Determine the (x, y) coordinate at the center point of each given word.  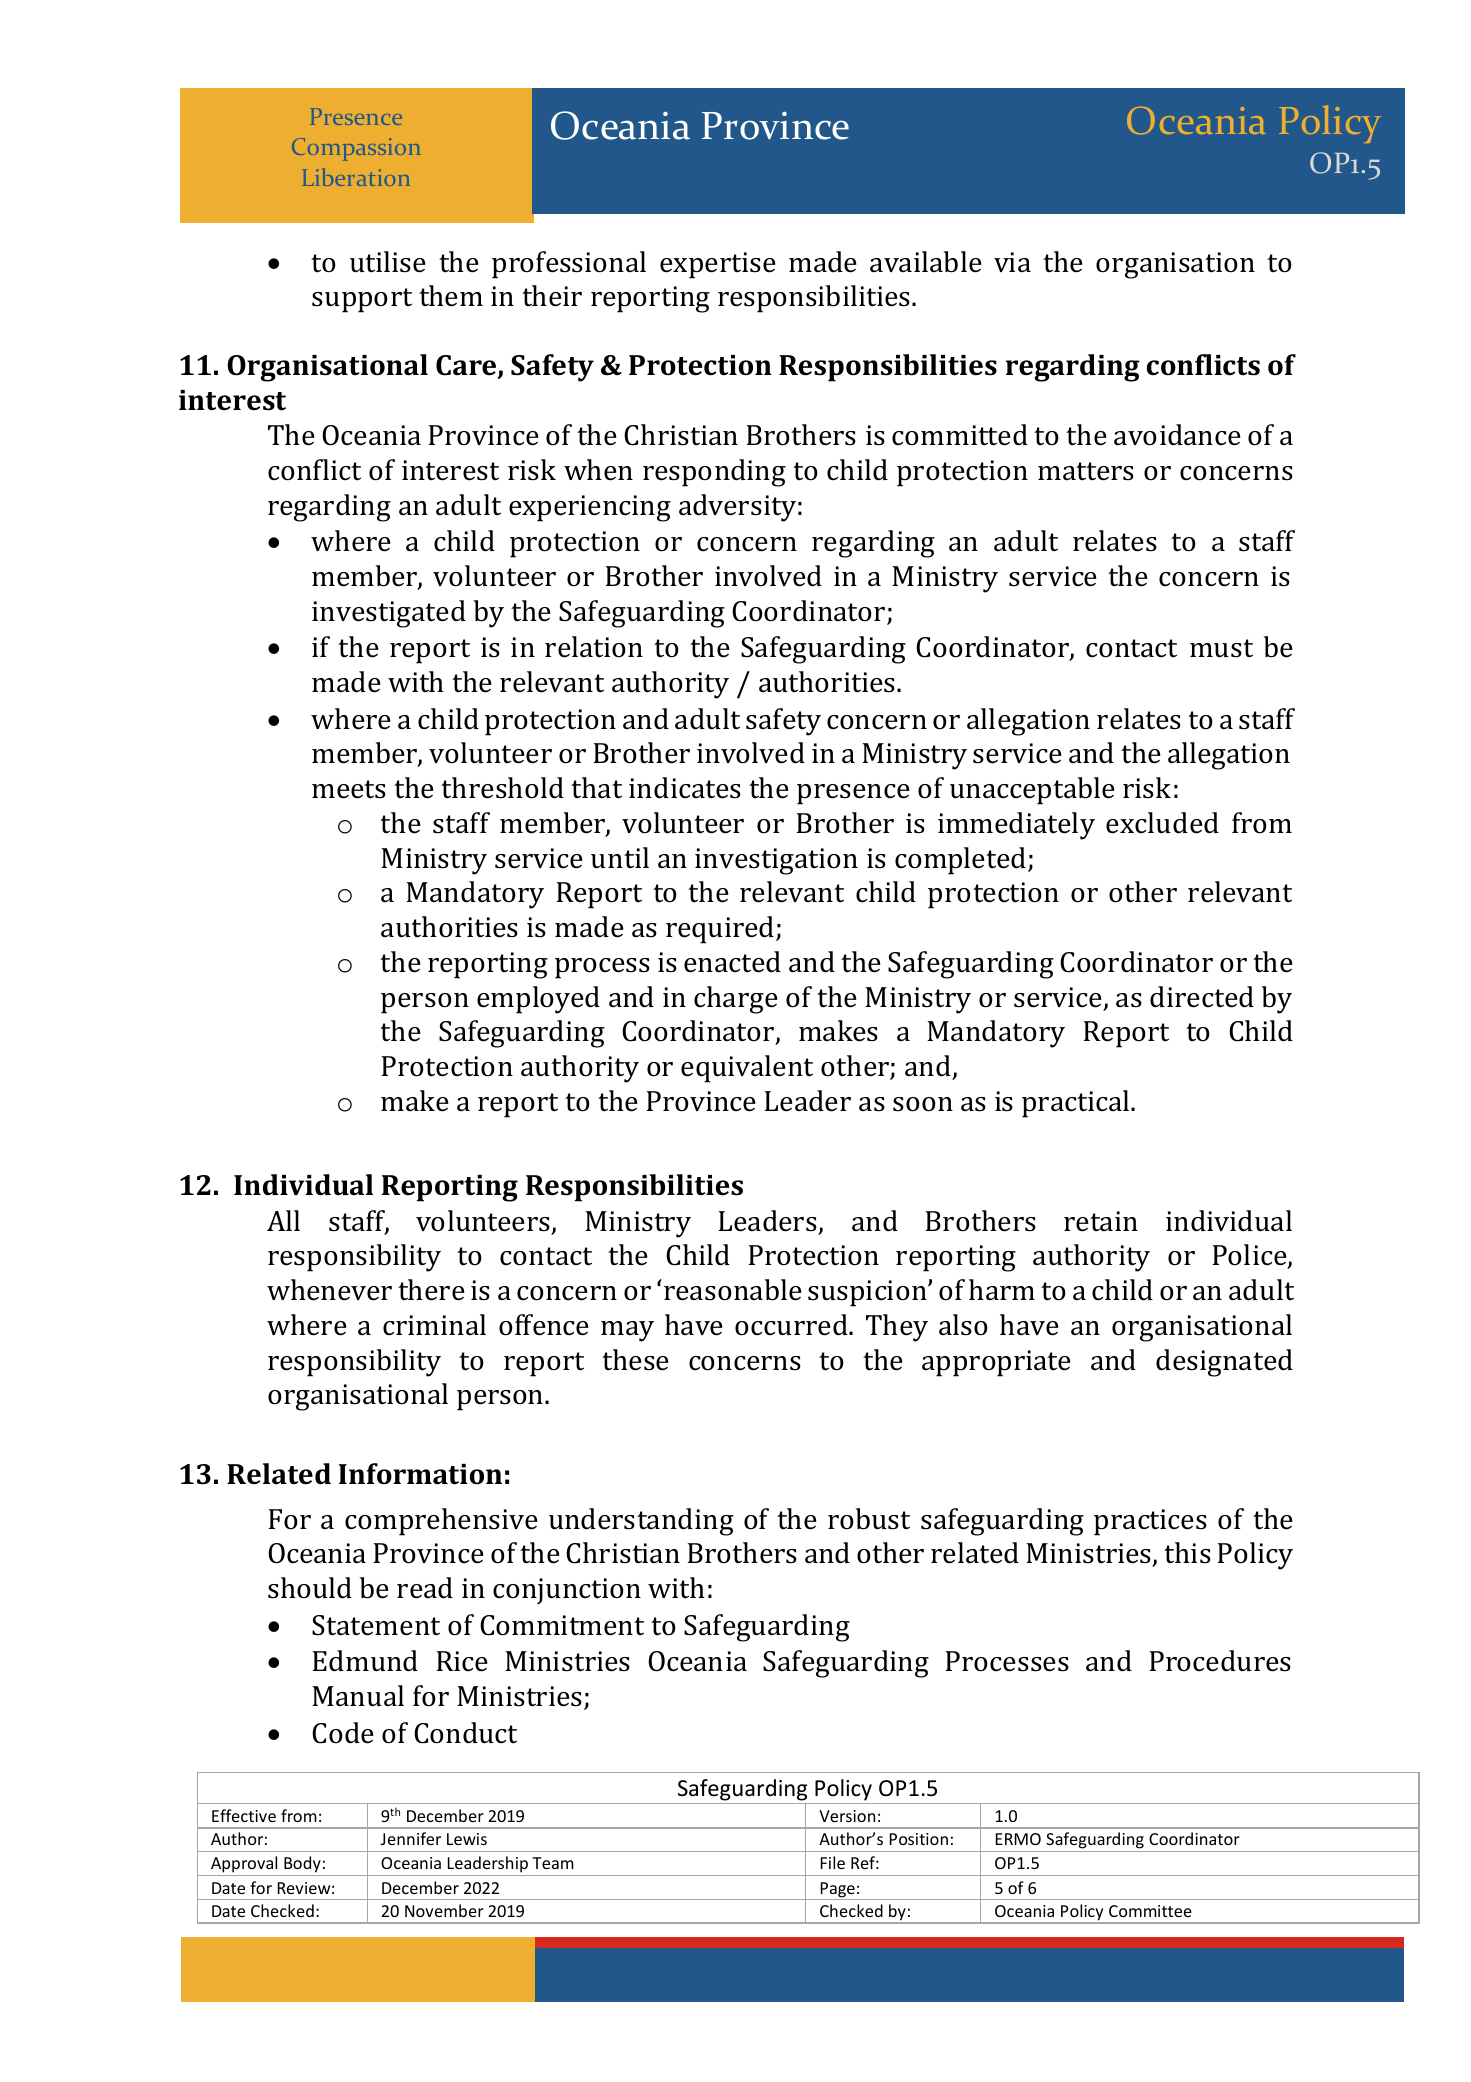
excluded (1162, 823)
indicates (685, 788)
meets (349, 789)
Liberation (356, 177)
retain (1101, 1221)
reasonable (733, 1290)
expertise (718, 265)
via (1012, 262)
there (431, 1290)
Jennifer (411, 1838)
